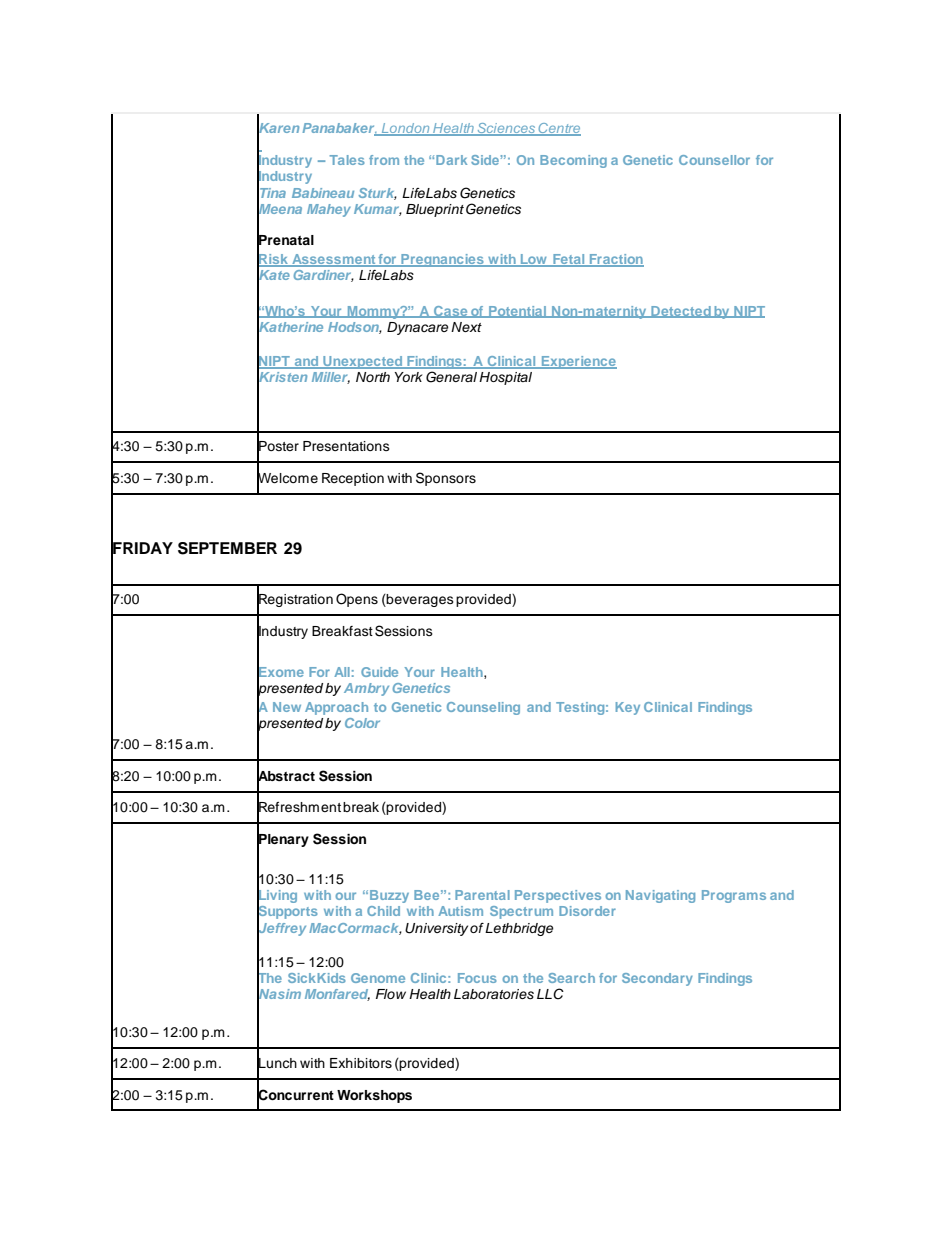 The height and width of the document is (1233, 952). What do you see at coordinates (485, 160) in the document?
I see `Side` at bounding box center [485, 160].
